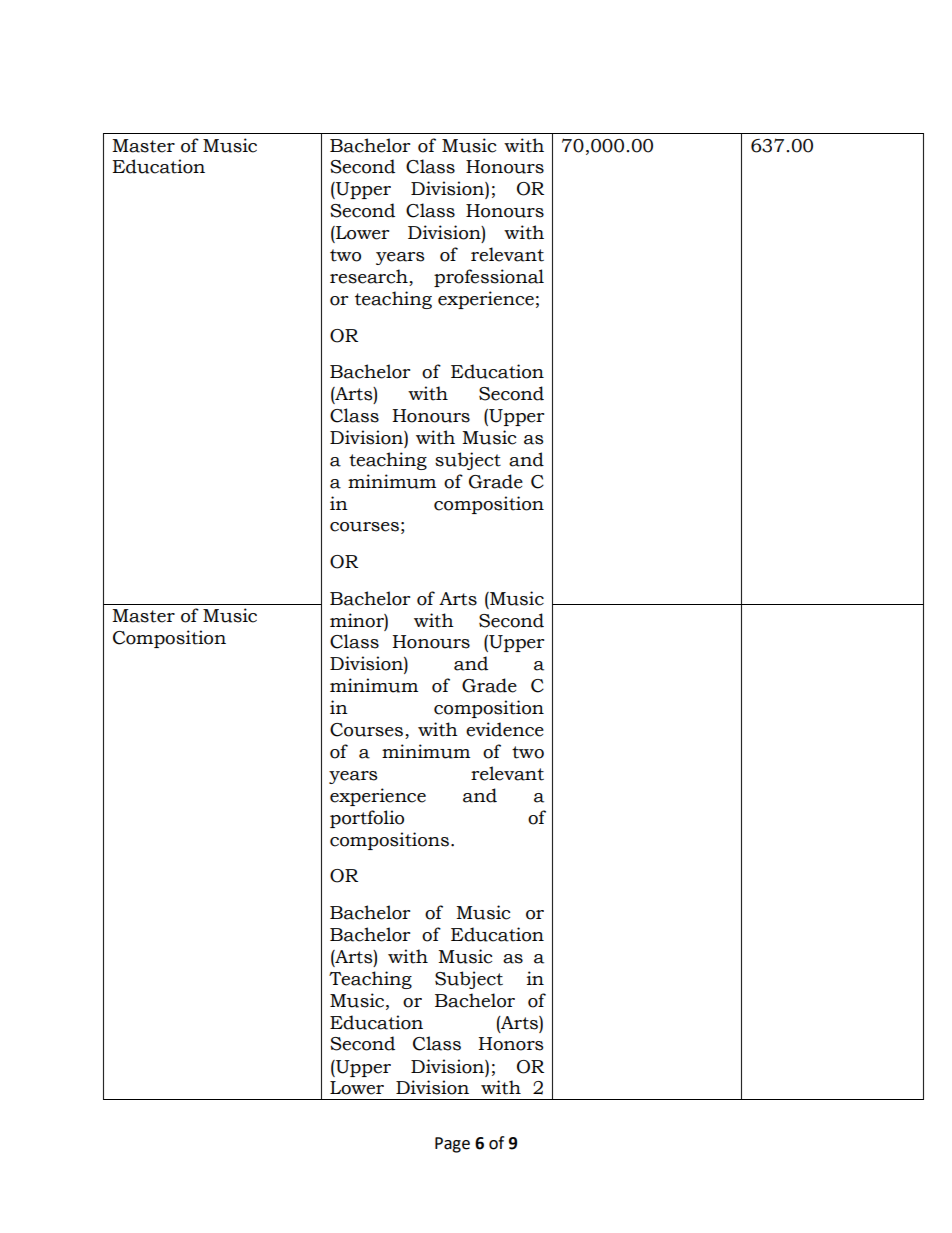  What do you see at coordinates (452, 1145) in the document?
I see `Page` at bounding box center [452, 1145].
